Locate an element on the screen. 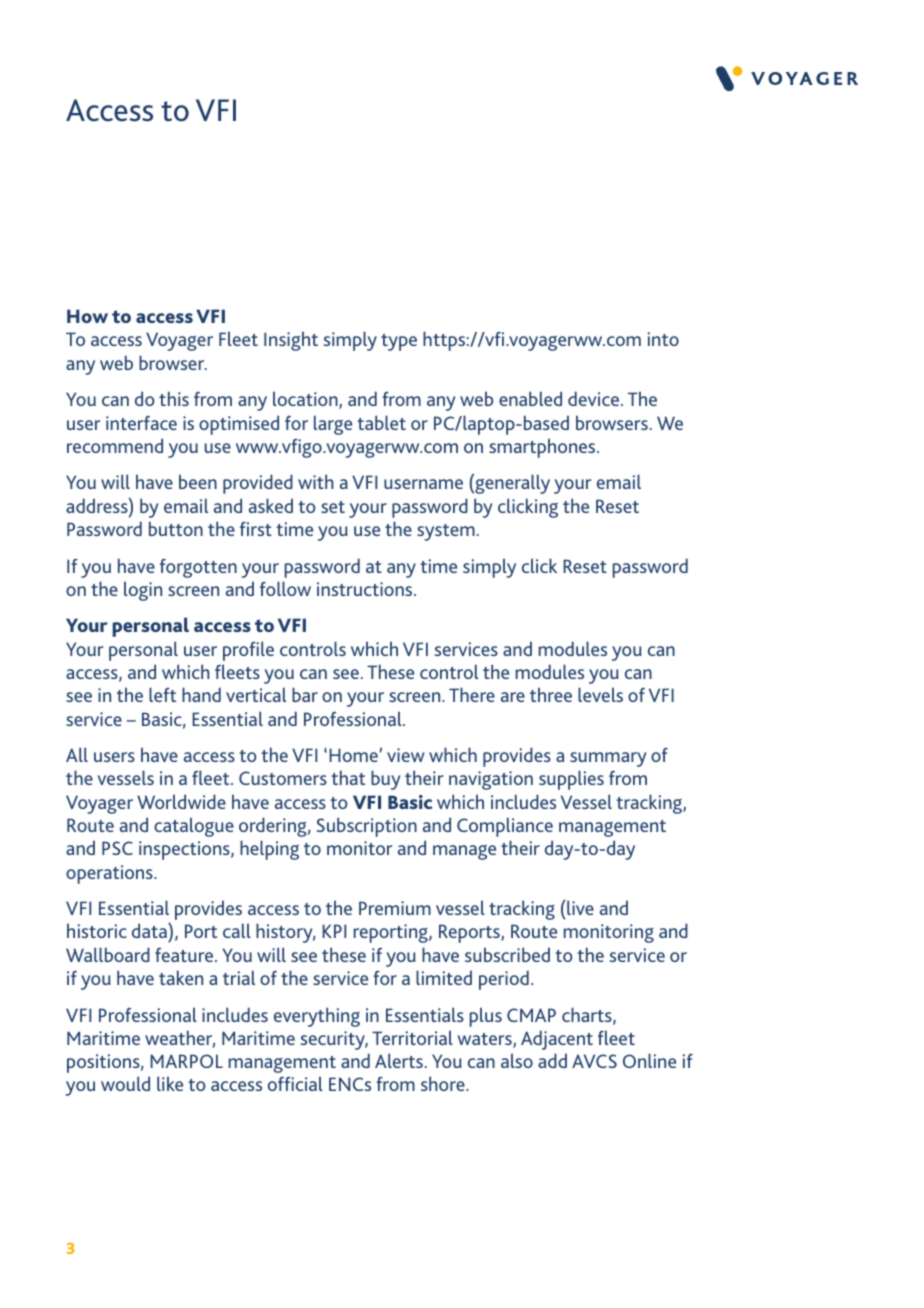 Image resolution: width=924 pixels, height=1308 pixels. supplies is located at coordinates (571, 780).
